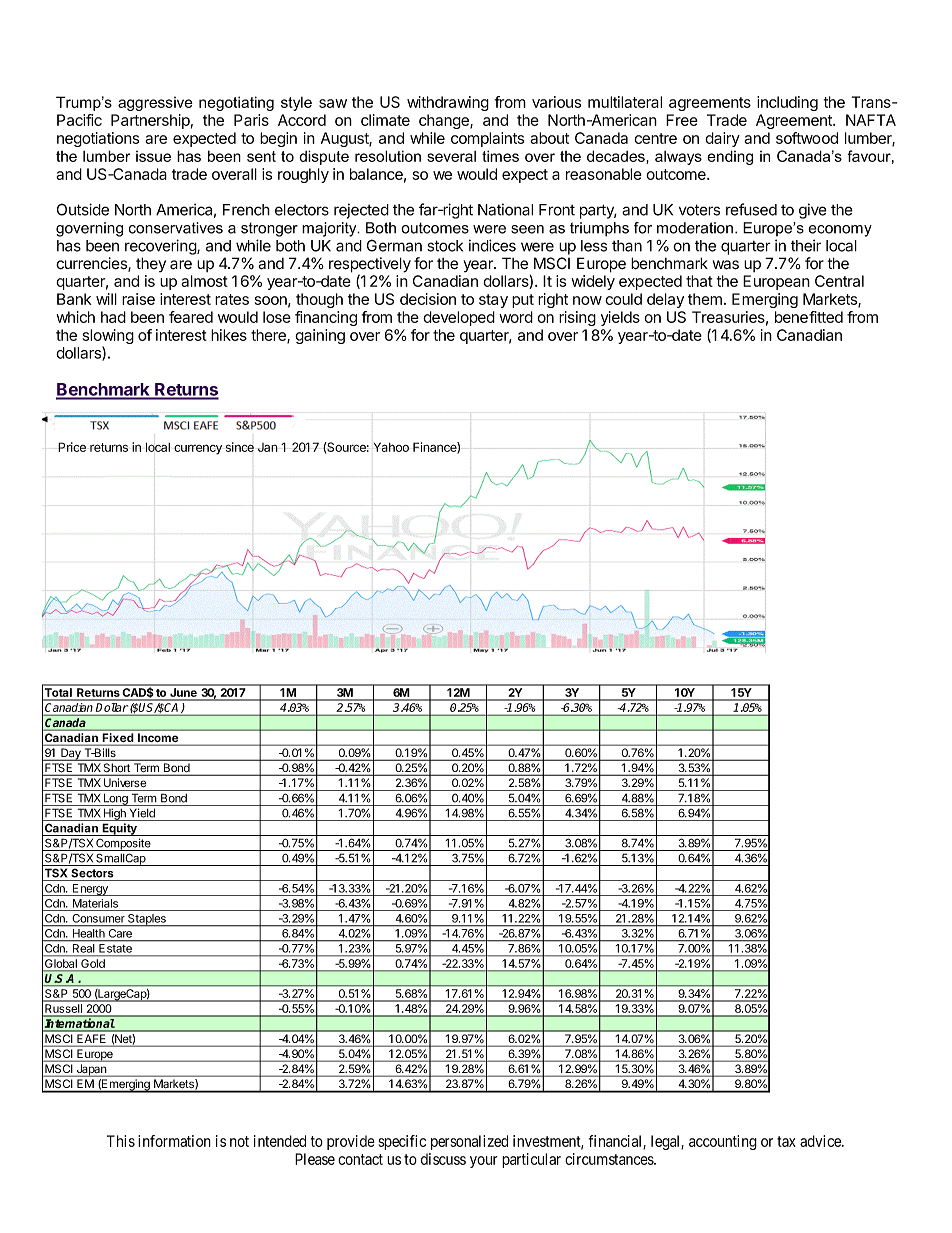  Describe the element at coordinates (809, 317) in the screenshot. I see `benefitted` at that location.
